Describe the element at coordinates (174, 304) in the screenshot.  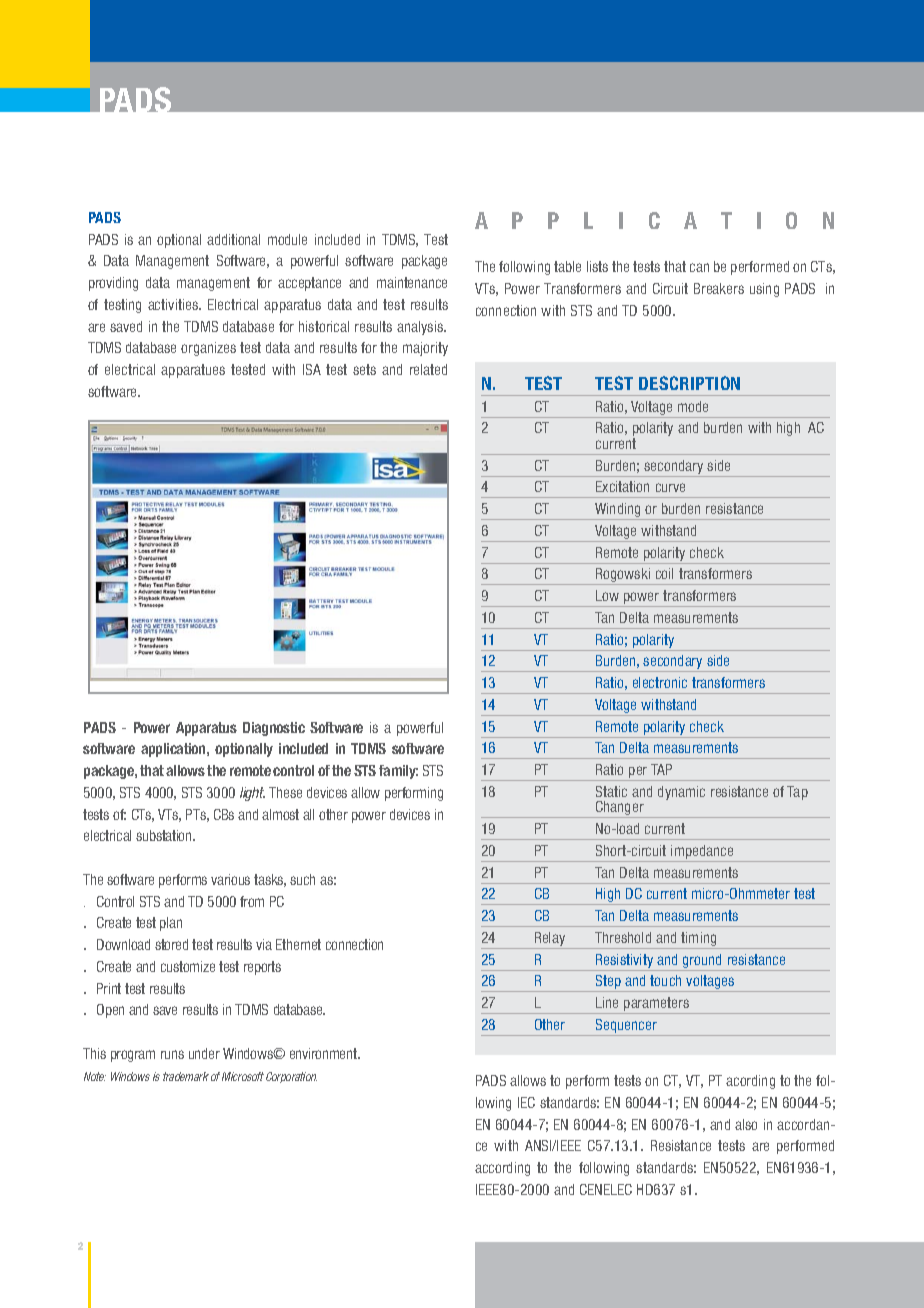
I see `activities` at that location.
